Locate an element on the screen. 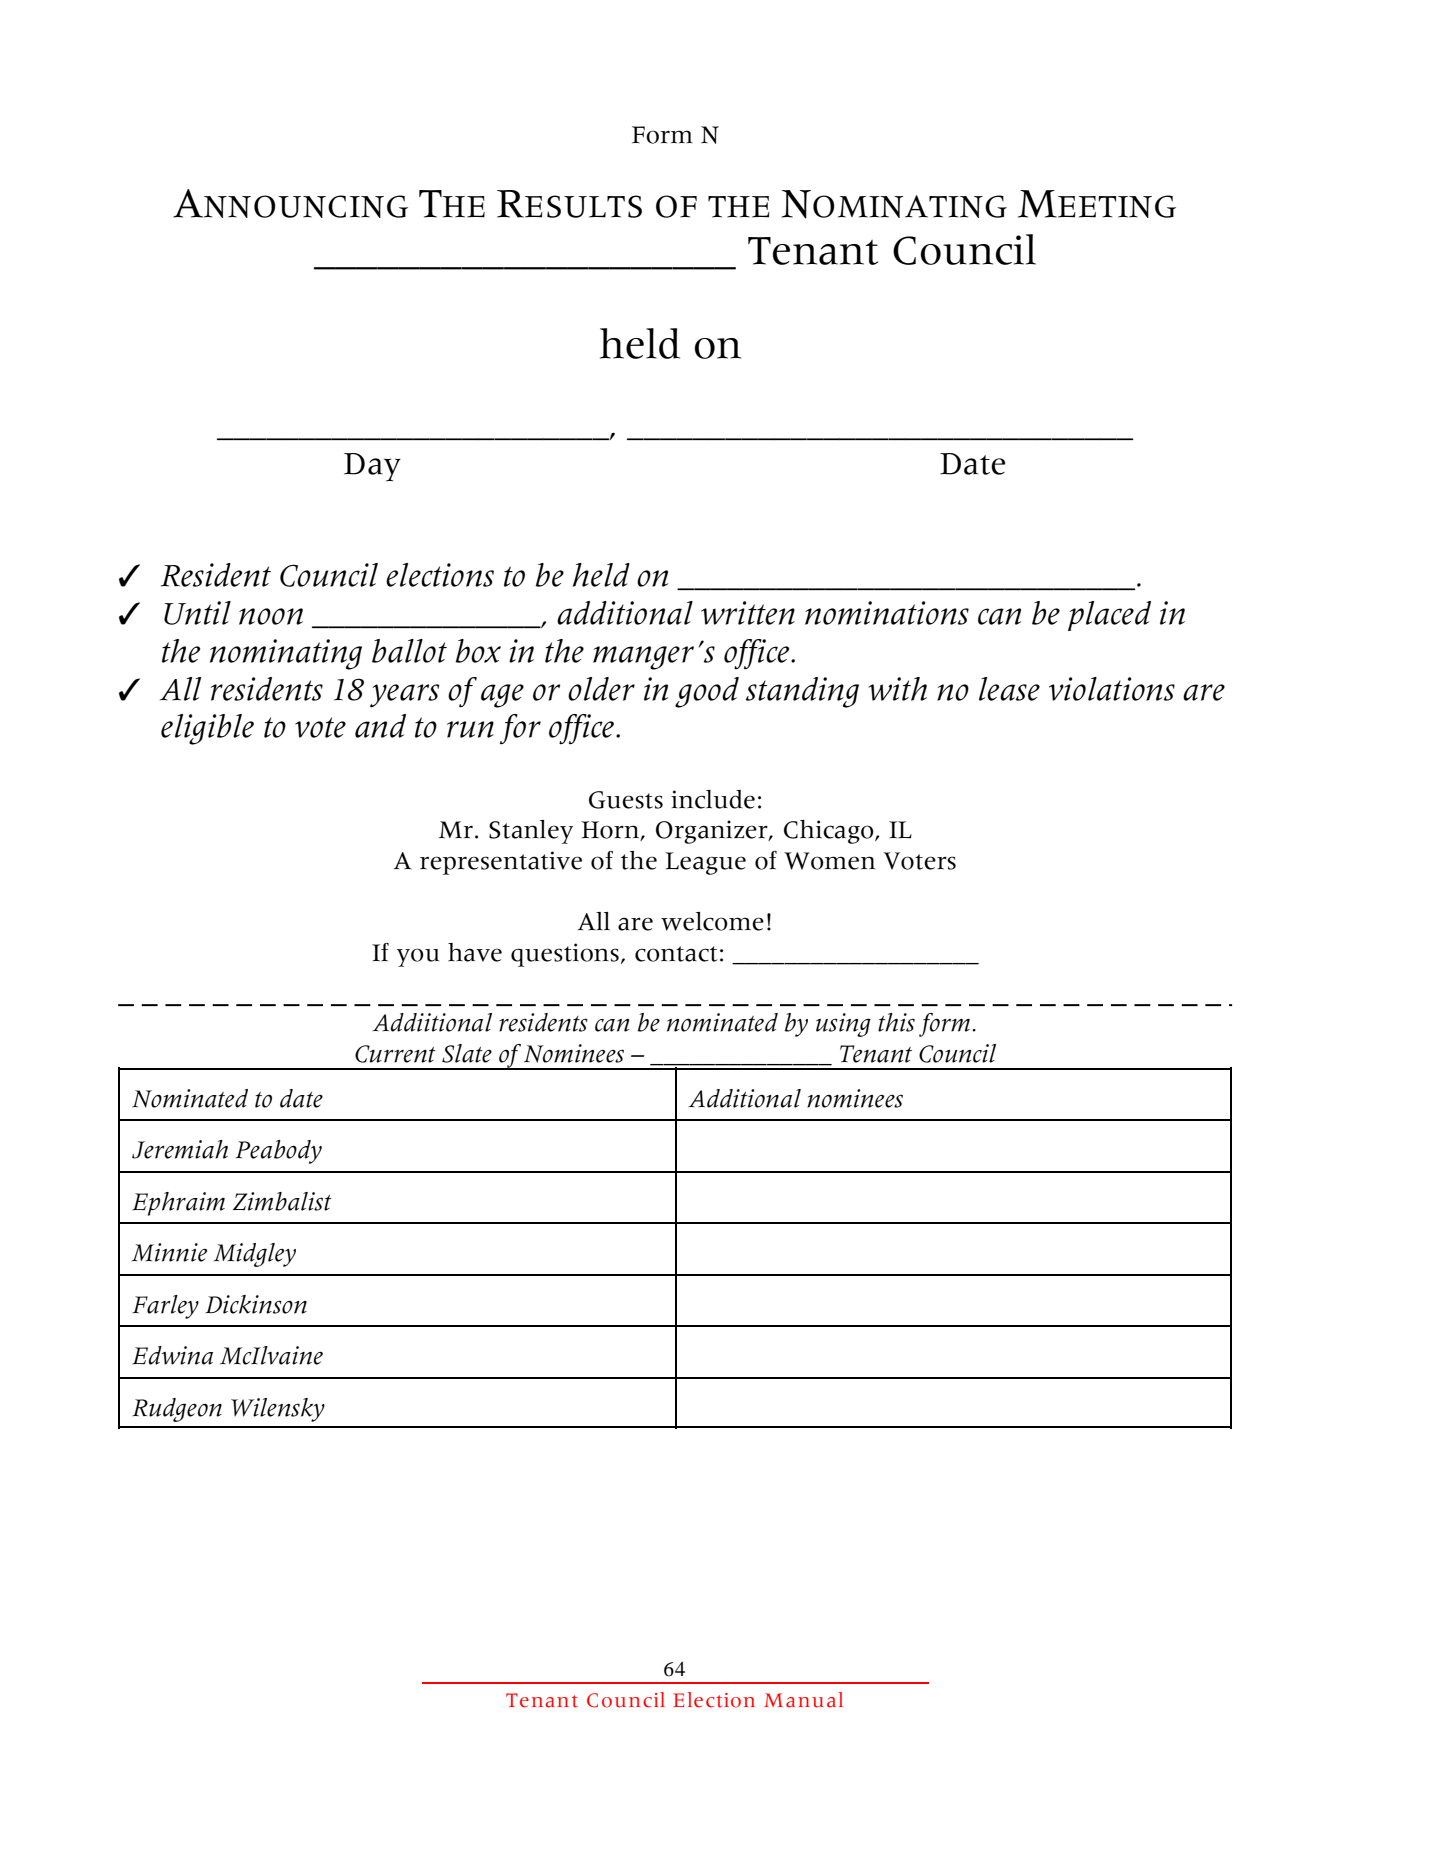 The height and width of the screenshot is (1858, 1435). this is located at coordinates (896, 1022).
